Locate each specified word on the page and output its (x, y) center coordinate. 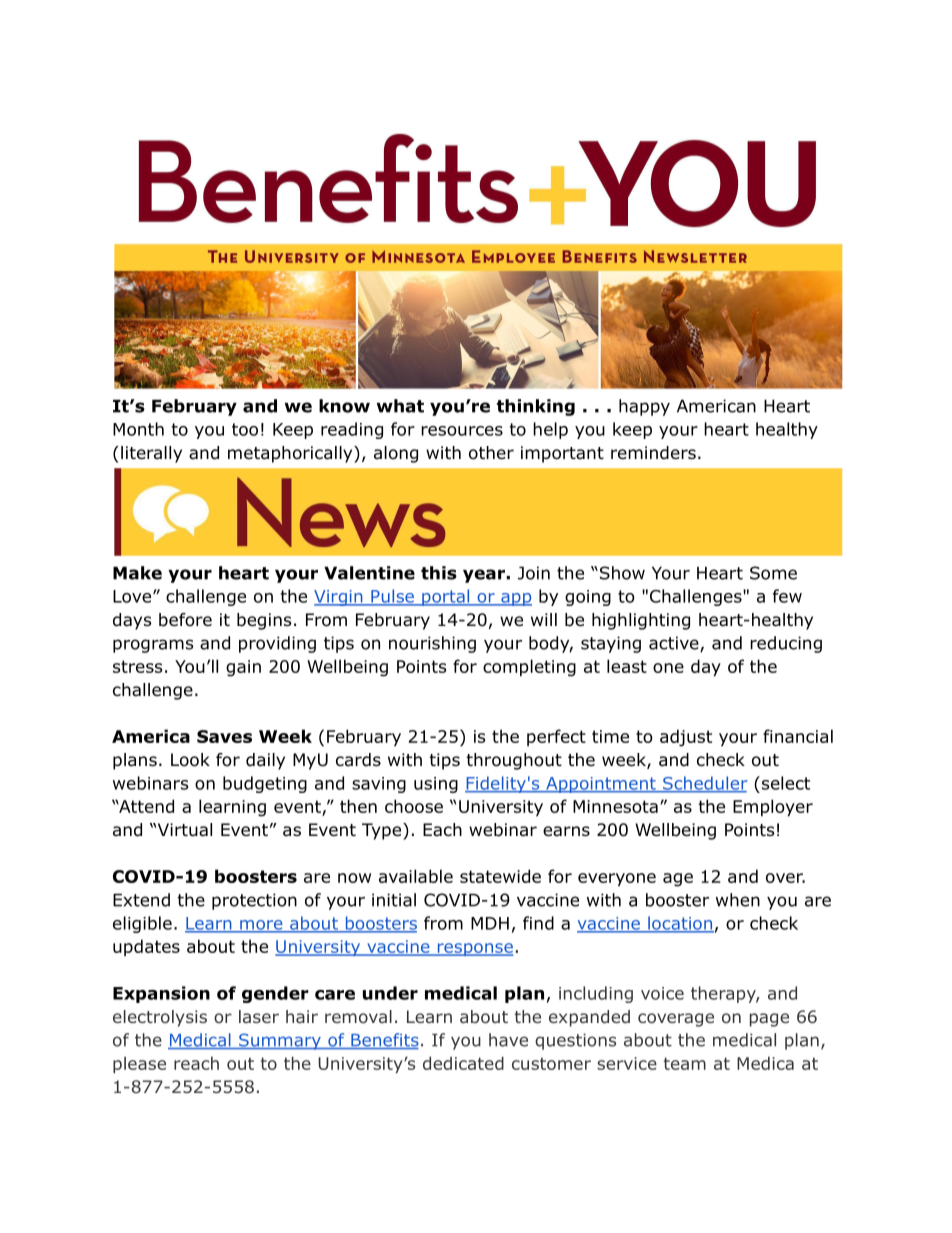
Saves (224, 736)
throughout (514, 761)
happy (644, 407)
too (245, 429)
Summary (280, 1041)
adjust (686, 738)
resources (462, 431)
